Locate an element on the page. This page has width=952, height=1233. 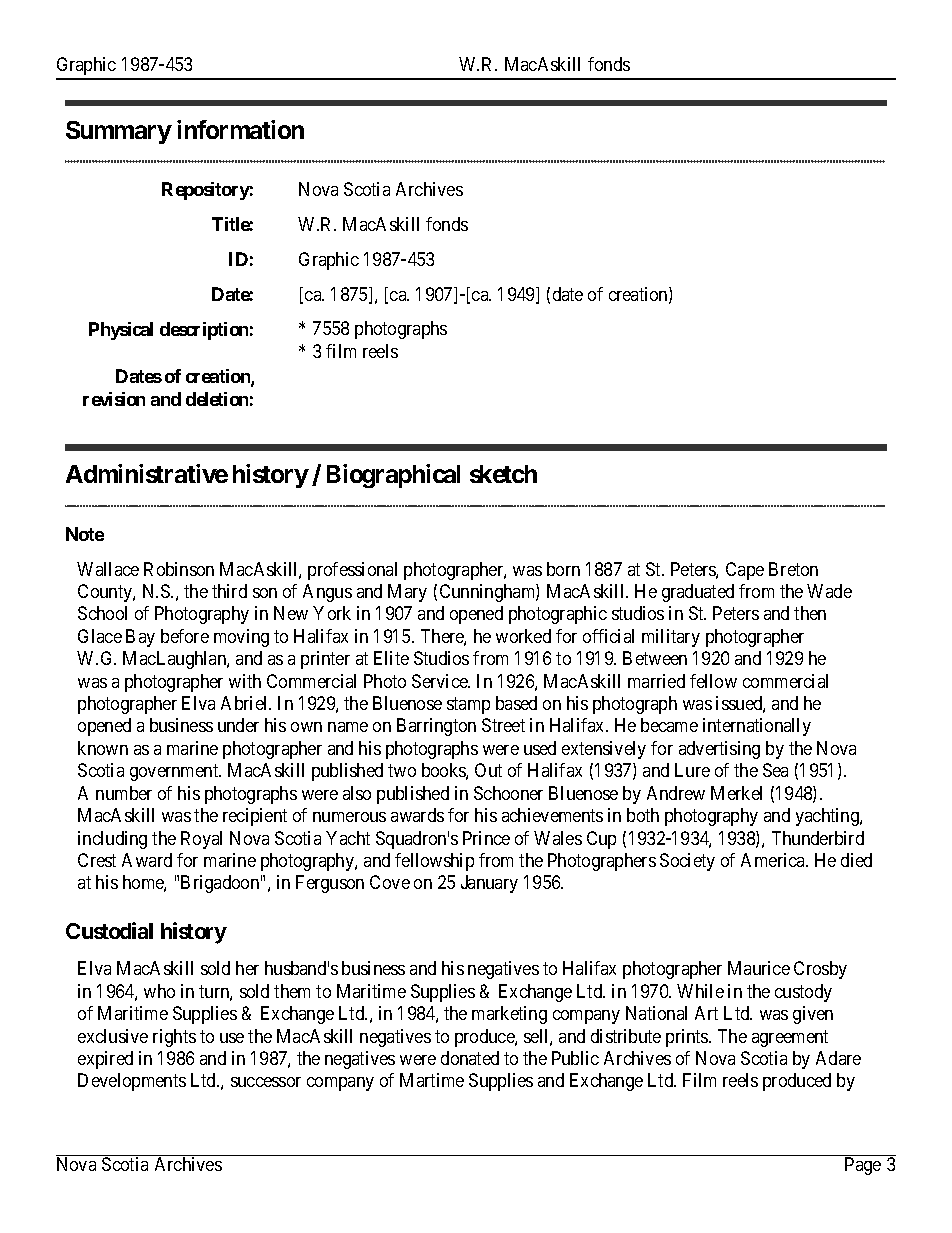
Page is located at coordinates (863, 1166).
